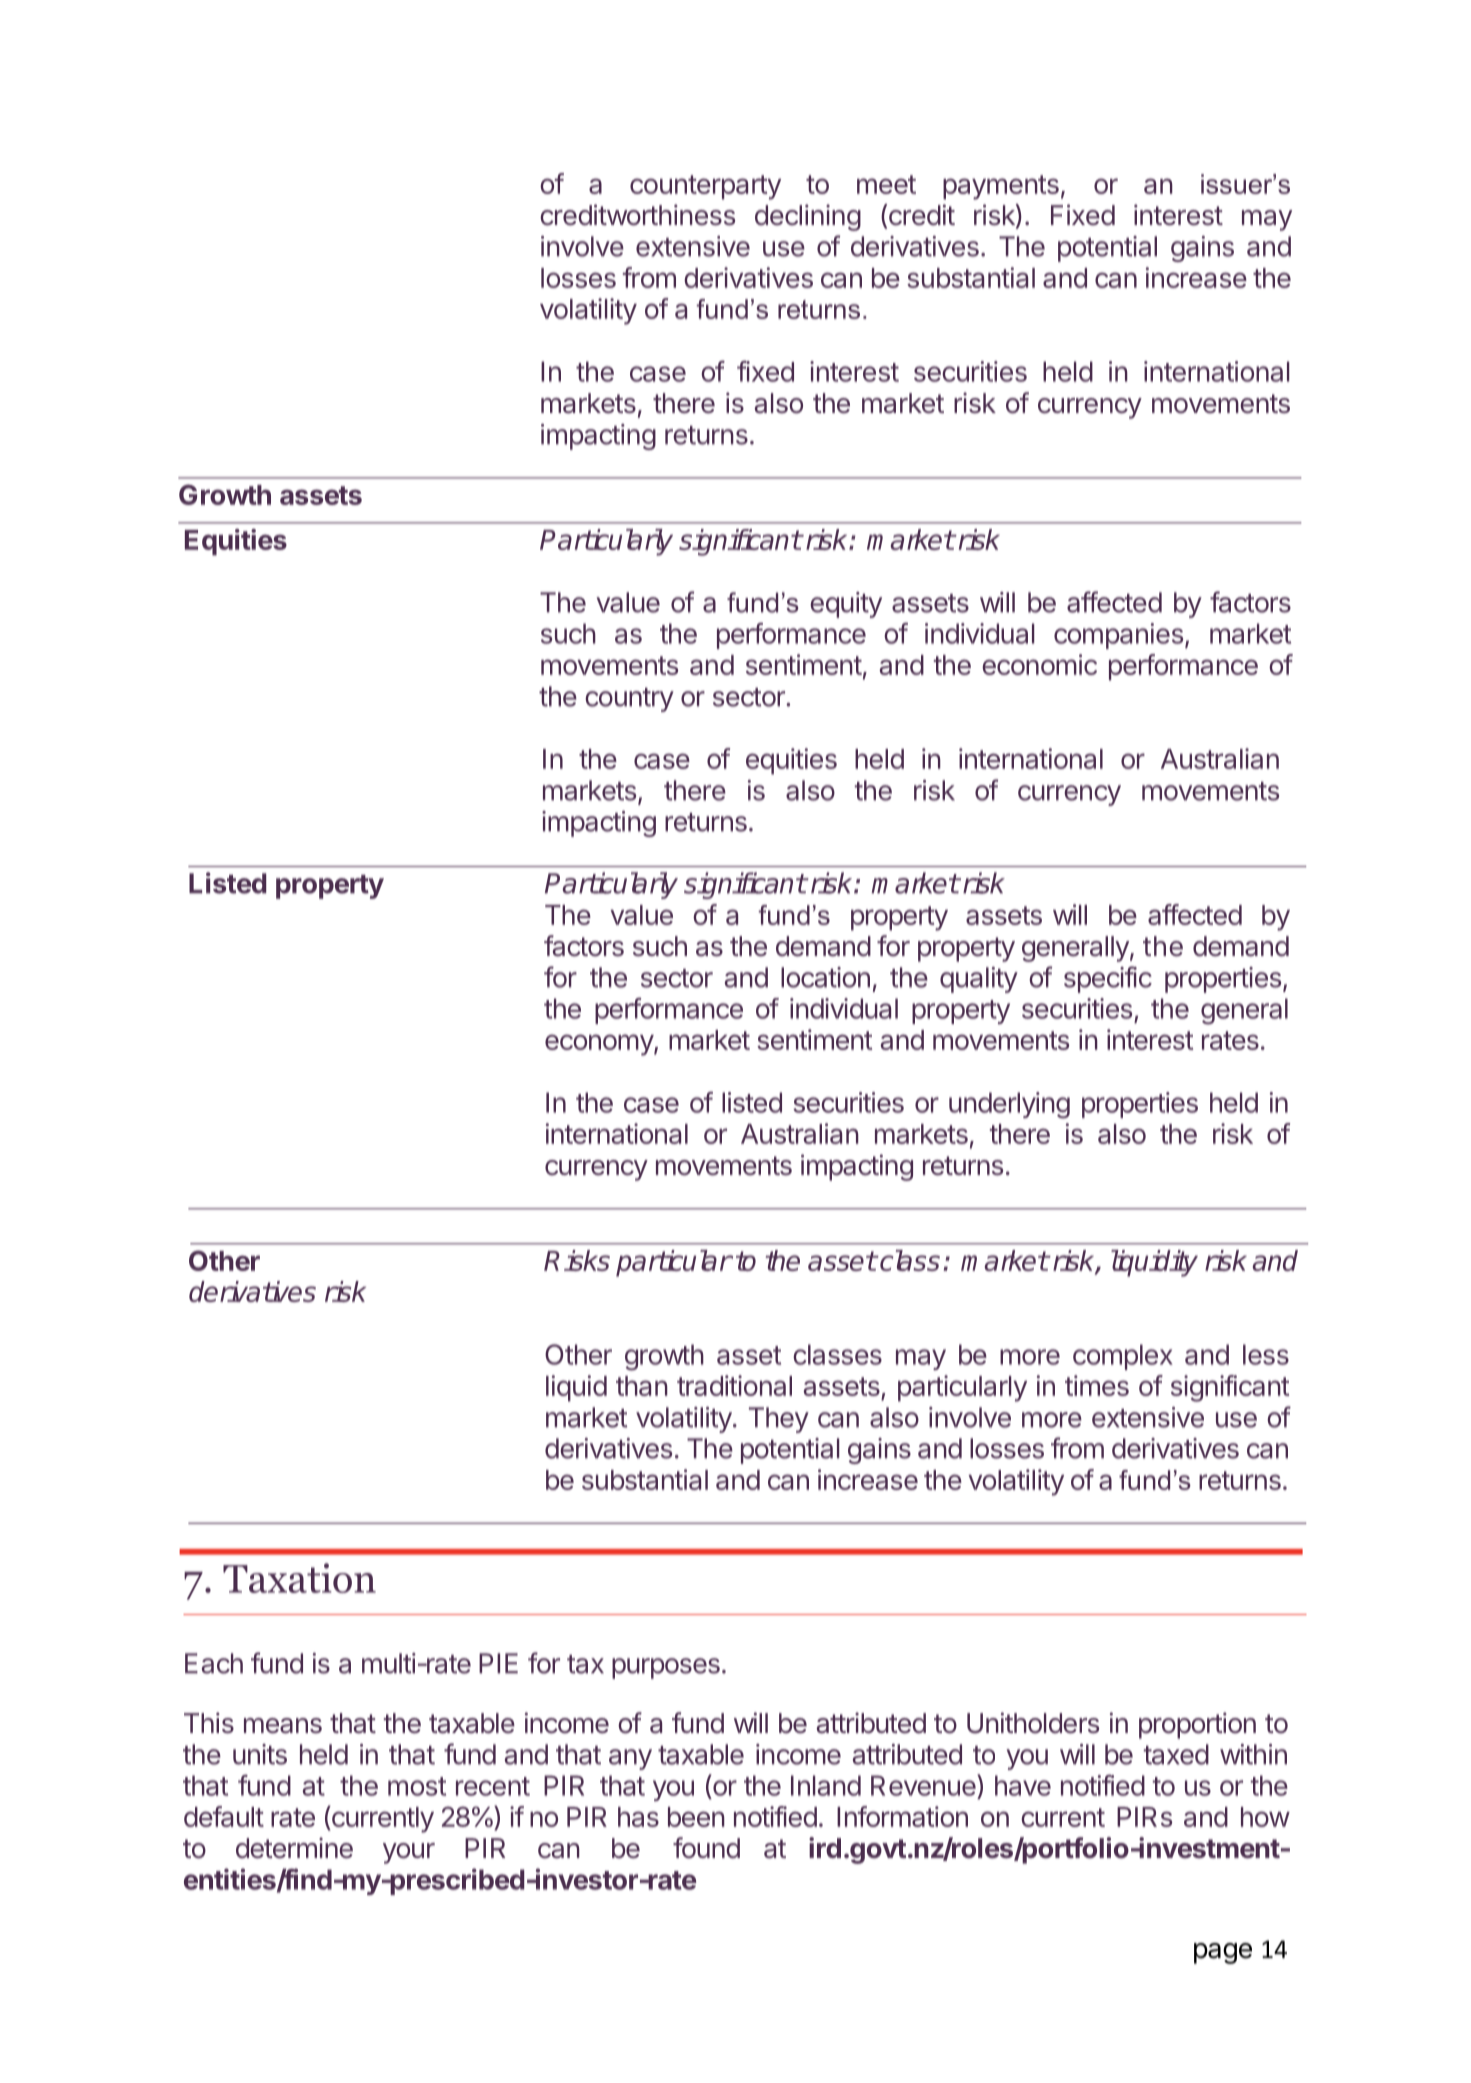  Describe the element at coordinates (808, 217) in the document. I see `declining` at that location.
